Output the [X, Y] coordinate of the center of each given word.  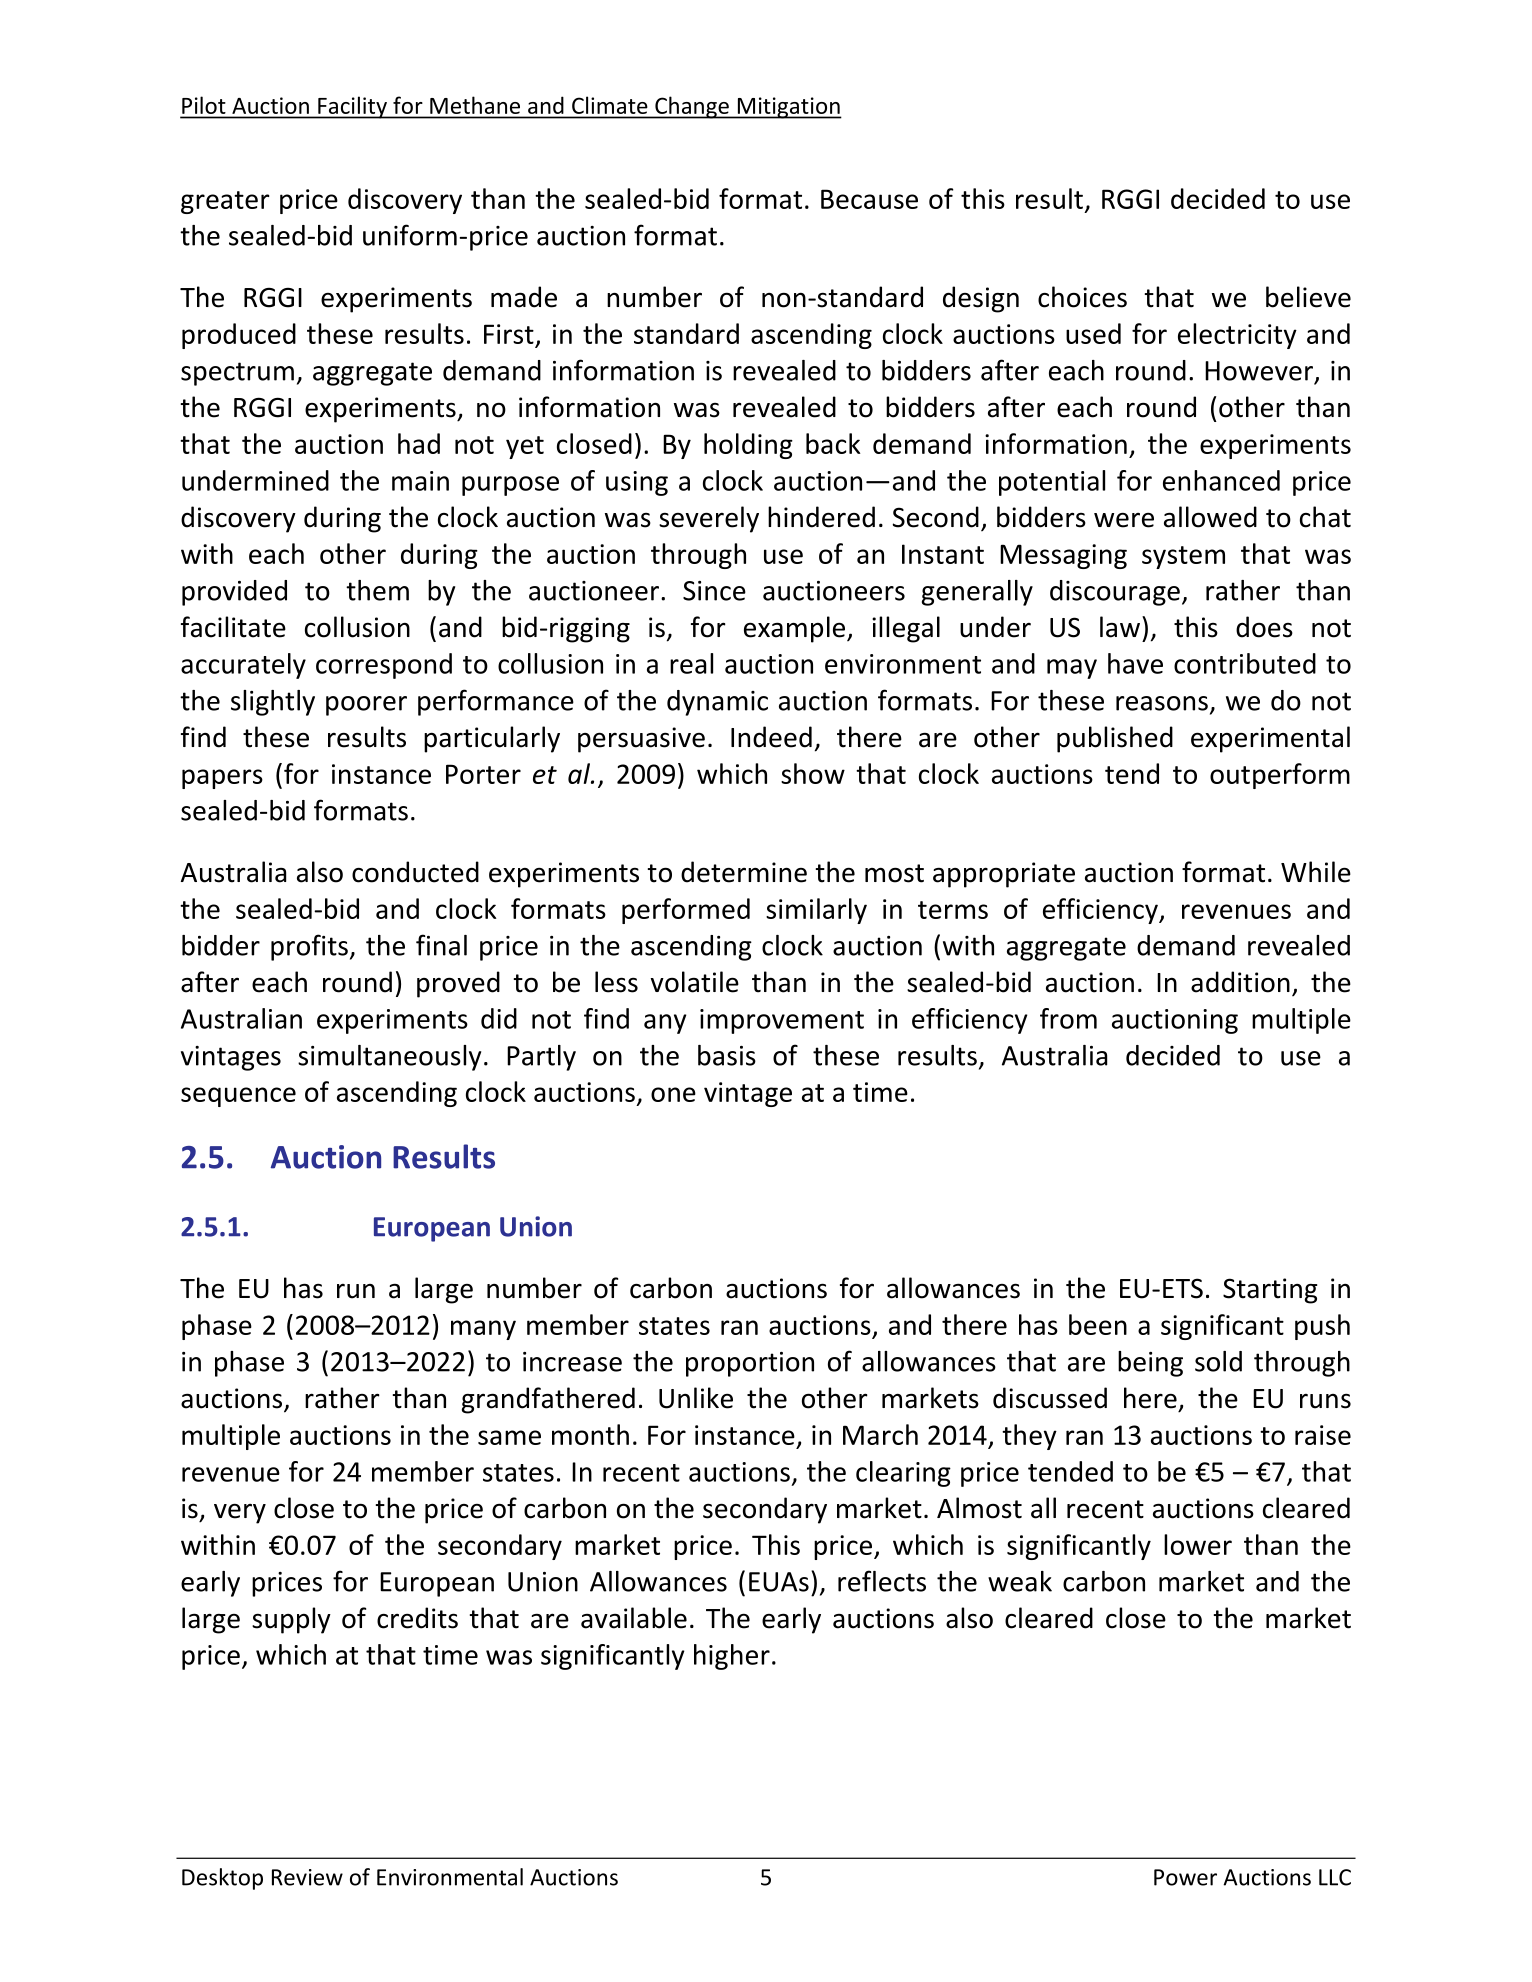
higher [732, 1657]
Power [1185, 1877]
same [509, 1437]
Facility [352, 107]
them [377, 590]
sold [1218, 1361]
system [1183, 557]
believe [1308, 297]
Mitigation [788, 108]
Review [307, 1877]
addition [1240, 982]
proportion [750, 1364]
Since [714, 591]
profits [309, 947]
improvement [782, 1021]
